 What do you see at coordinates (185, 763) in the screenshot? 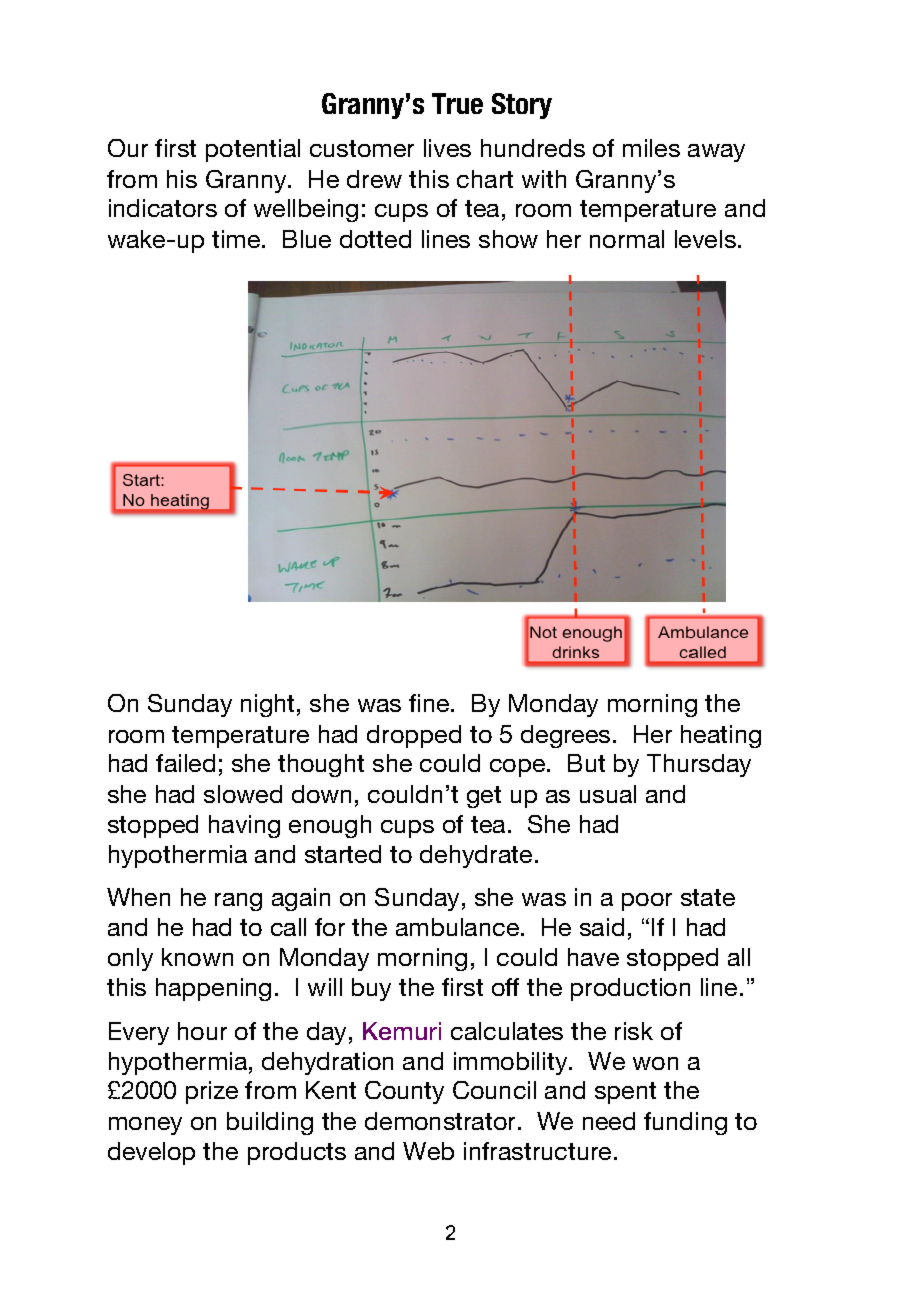
I see `failed` at bounding box center [185, 763].
